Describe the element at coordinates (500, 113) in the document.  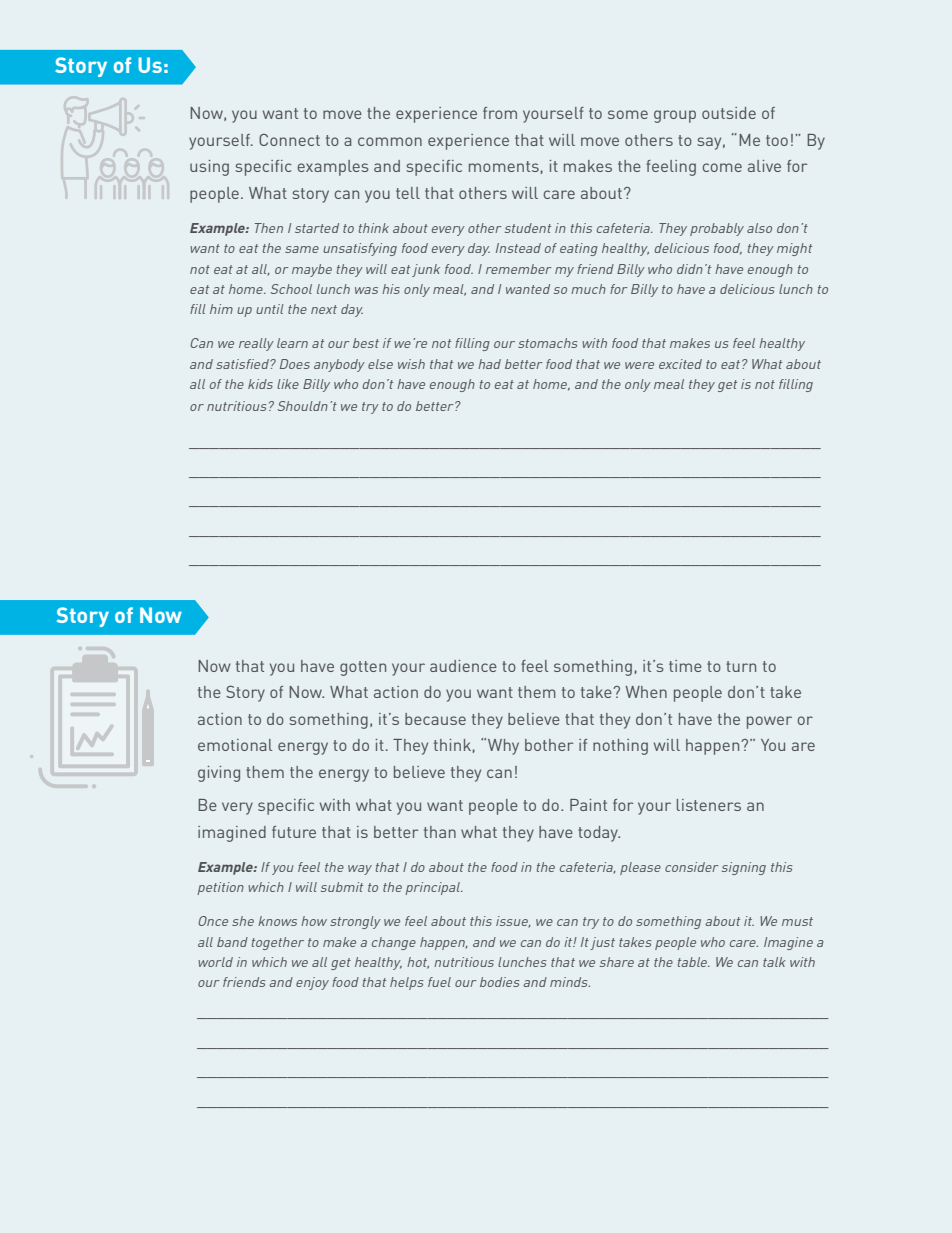
I see `from` at that location.
